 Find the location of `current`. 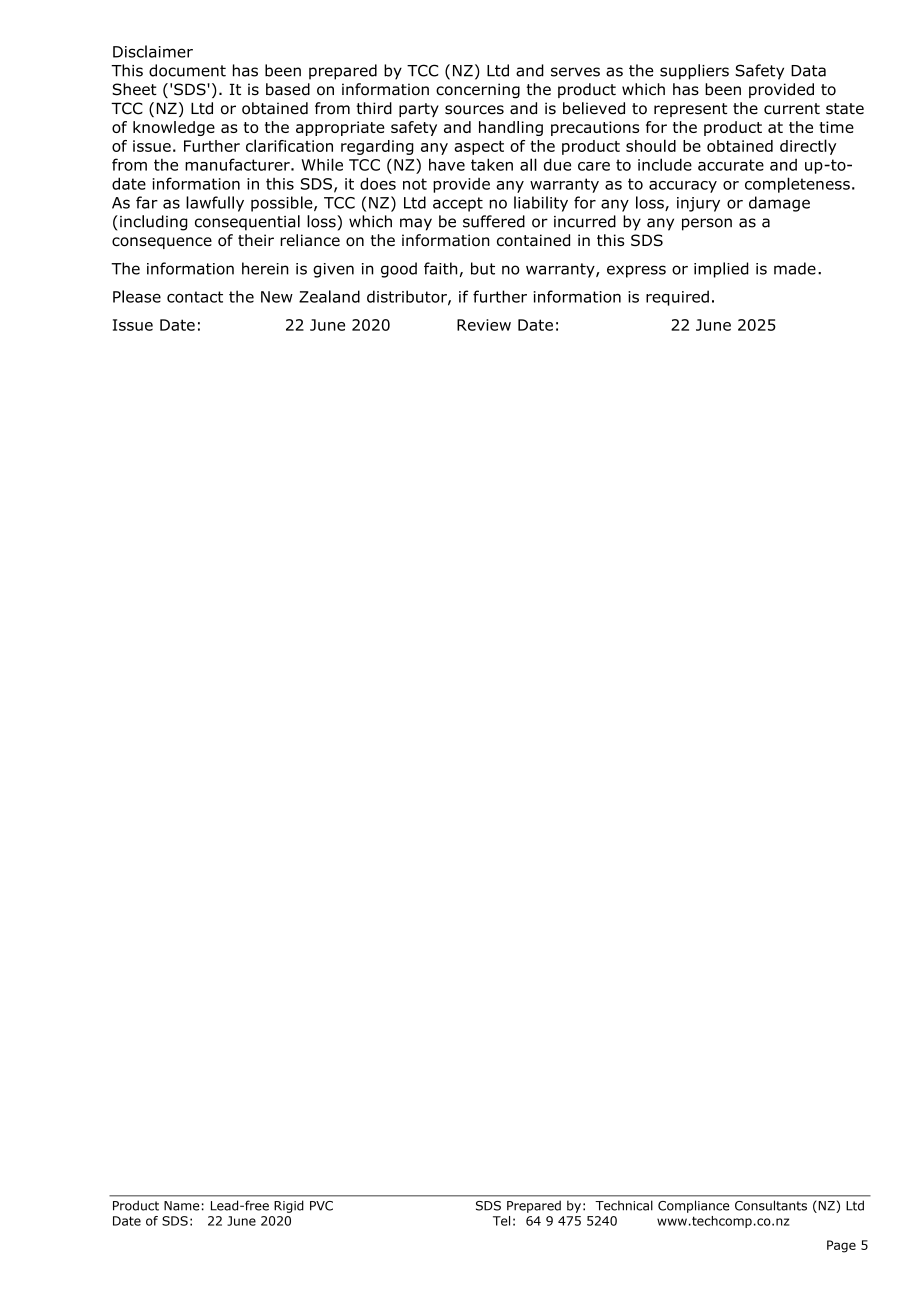

current is located at coordinates (792, 109).
